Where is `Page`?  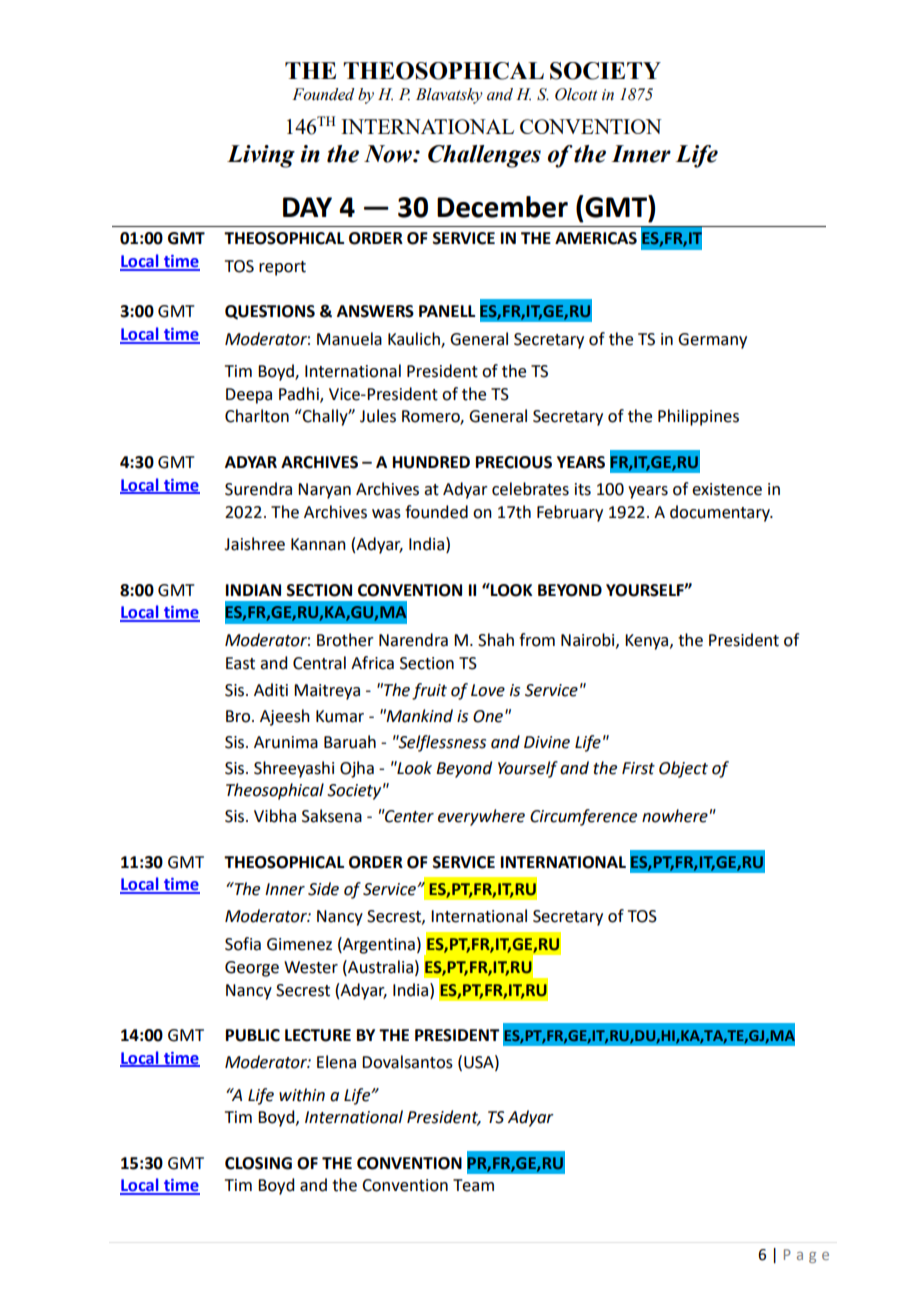 Page is located at coordinates (806, 1256).
